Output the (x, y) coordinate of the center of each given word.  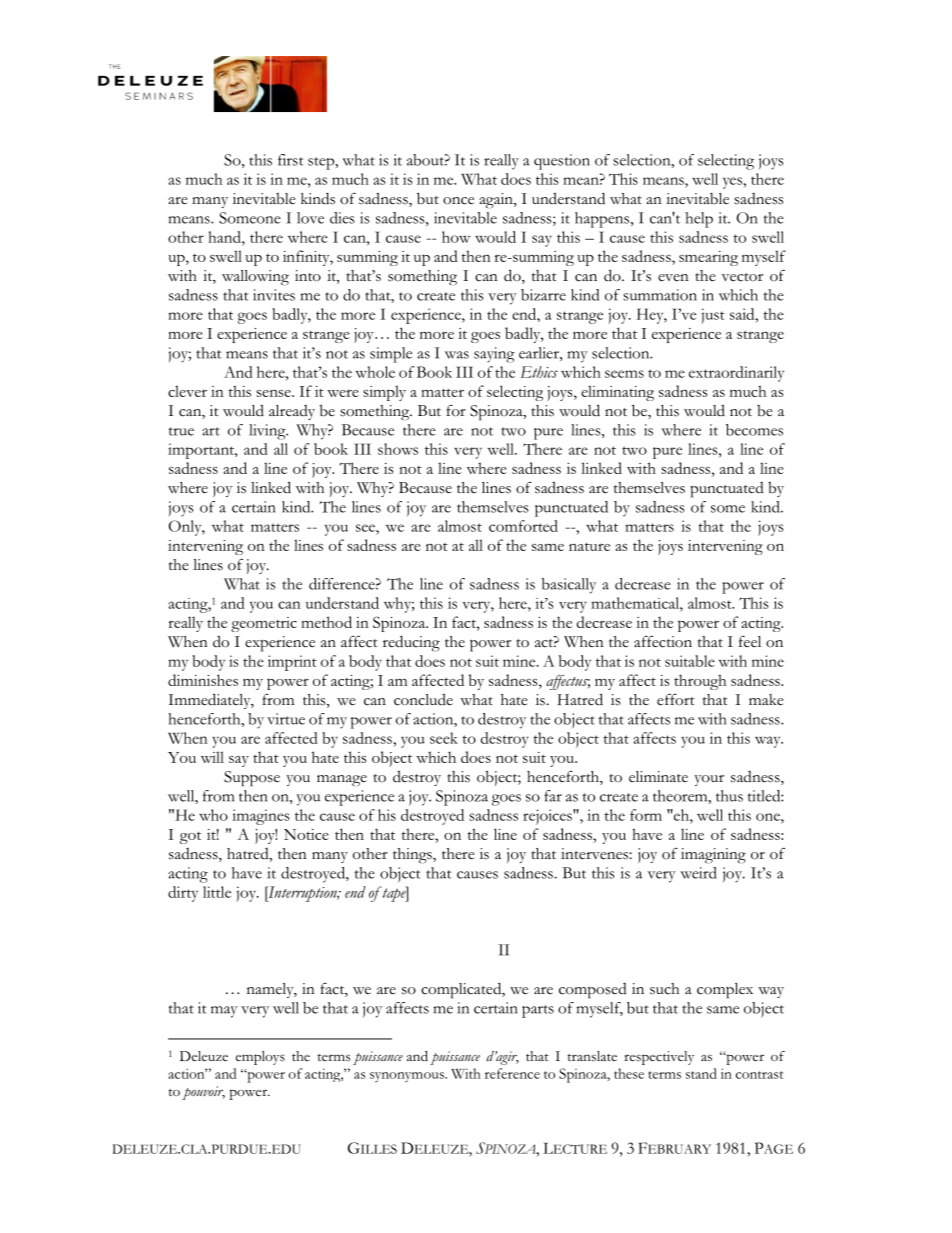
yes (733, 183)
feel (750, 641)
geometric (264, 624)
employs (260, 1058)
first (291, 160)
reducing (411, 643)
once (458, 201)
